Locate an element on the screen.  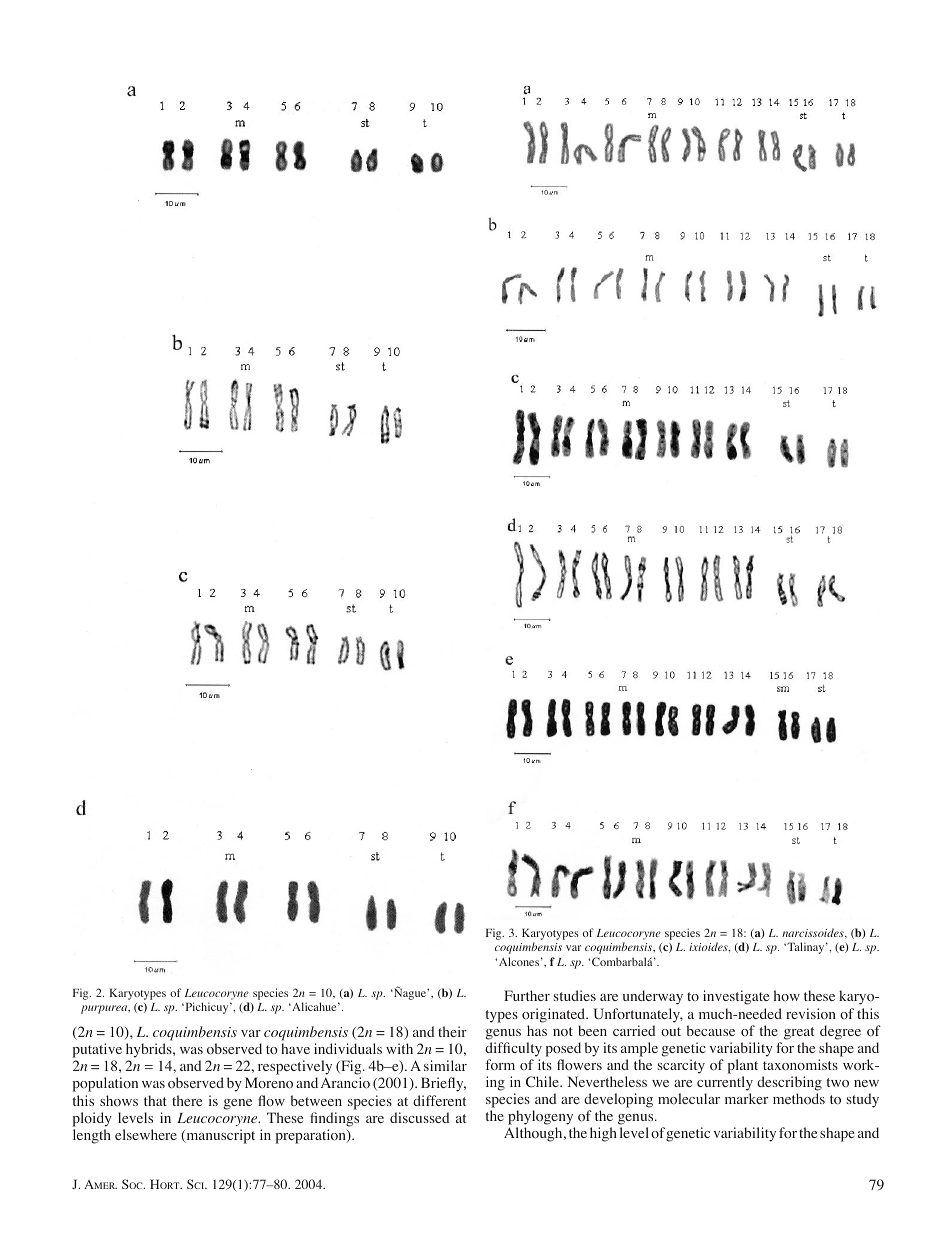
there is located at coordinates (187, 1100).
